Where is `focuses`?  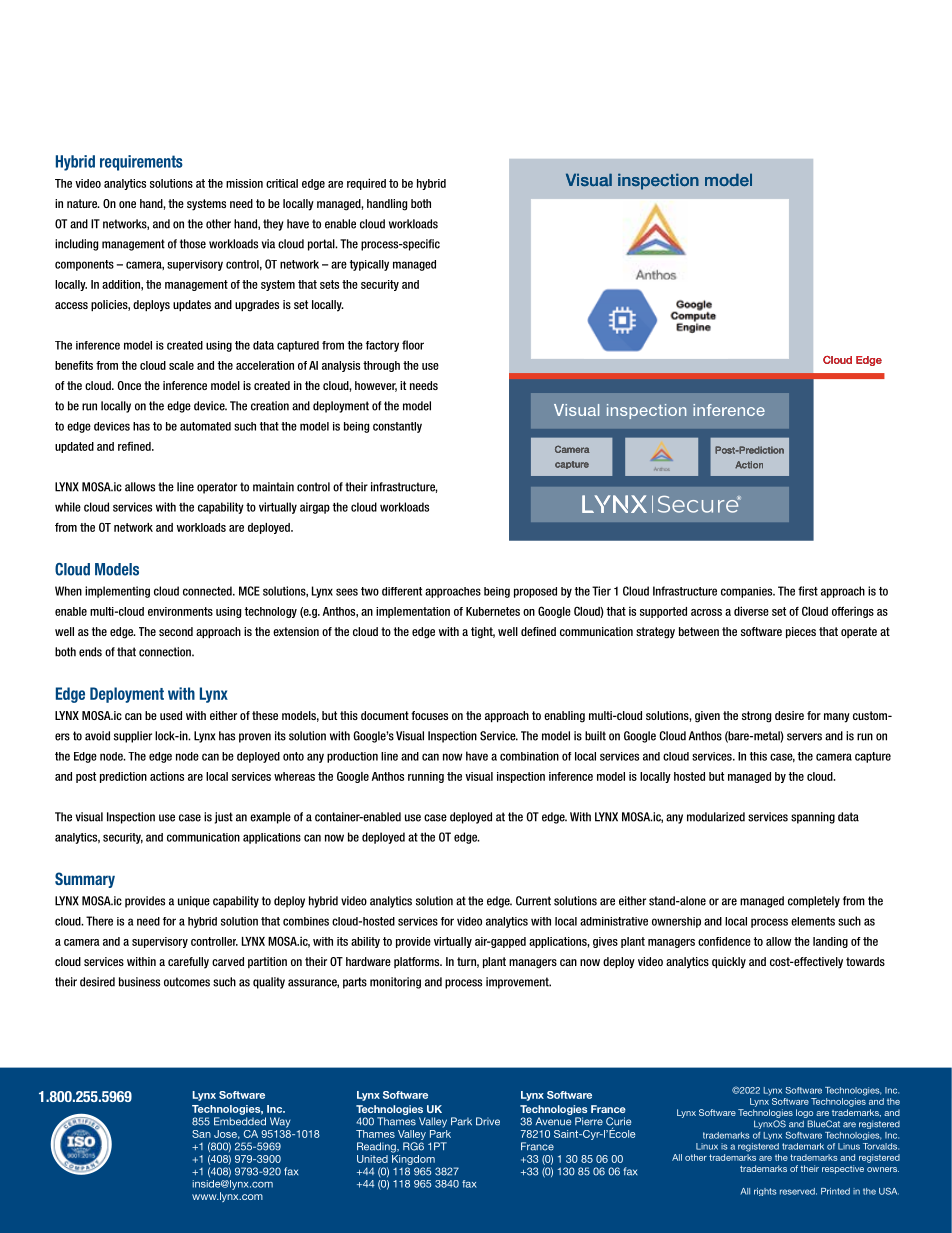 focuses is located at coordinates (429, 715).
